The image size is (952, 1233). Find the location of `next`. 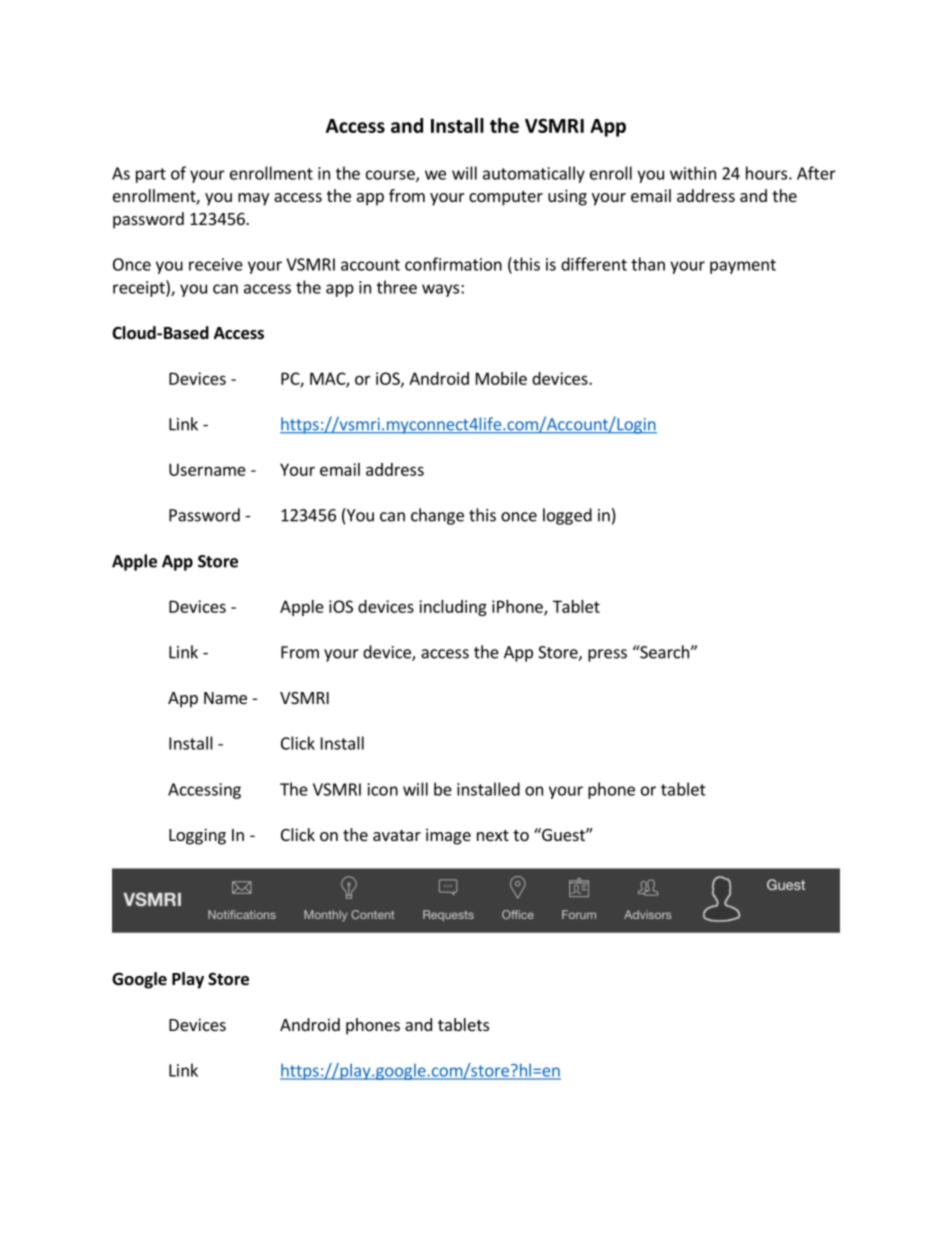

next is located at coordinates (493, 835).
